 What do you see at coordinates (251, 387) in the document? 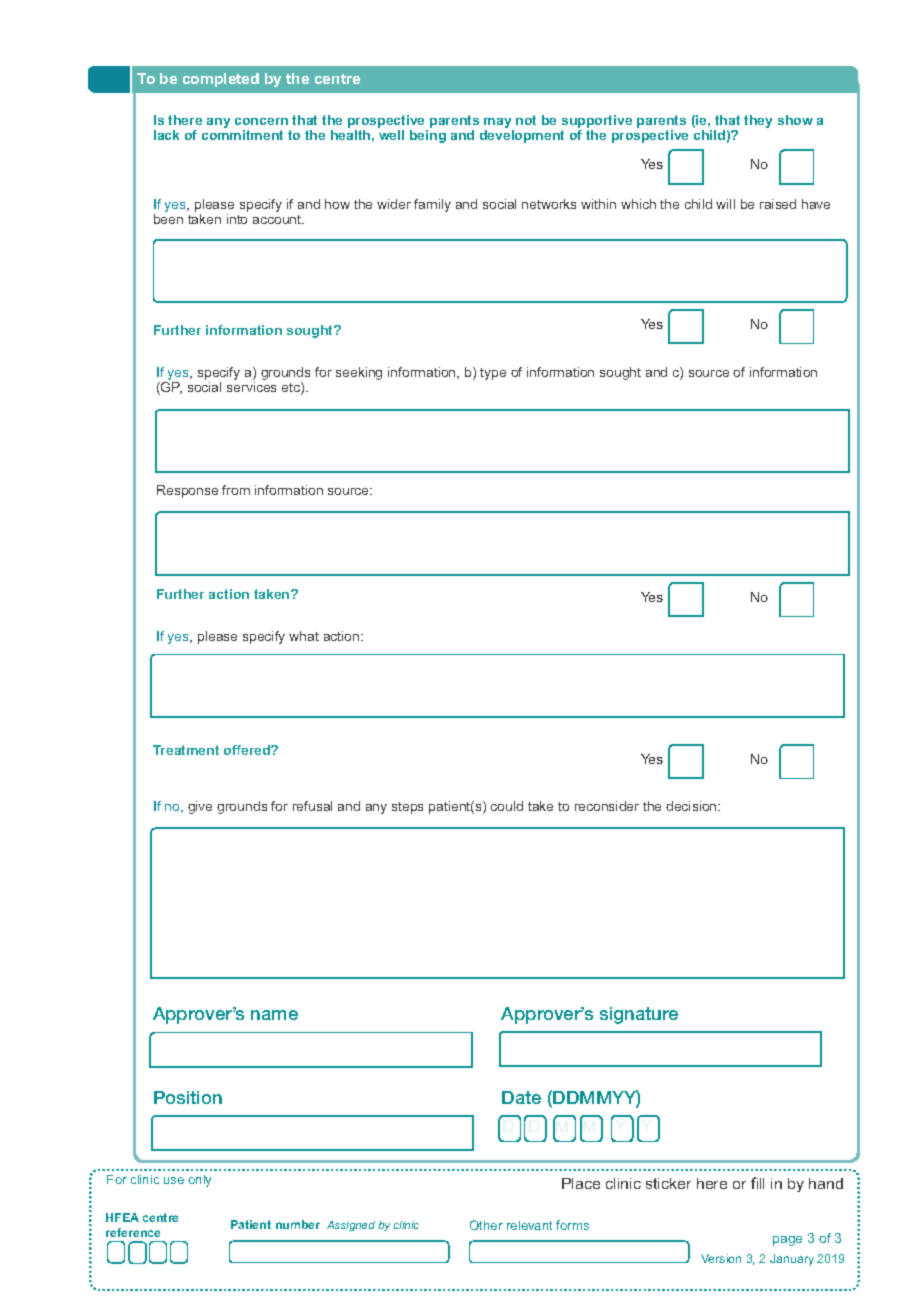
I see `services` at bounding box center [251, 387].
